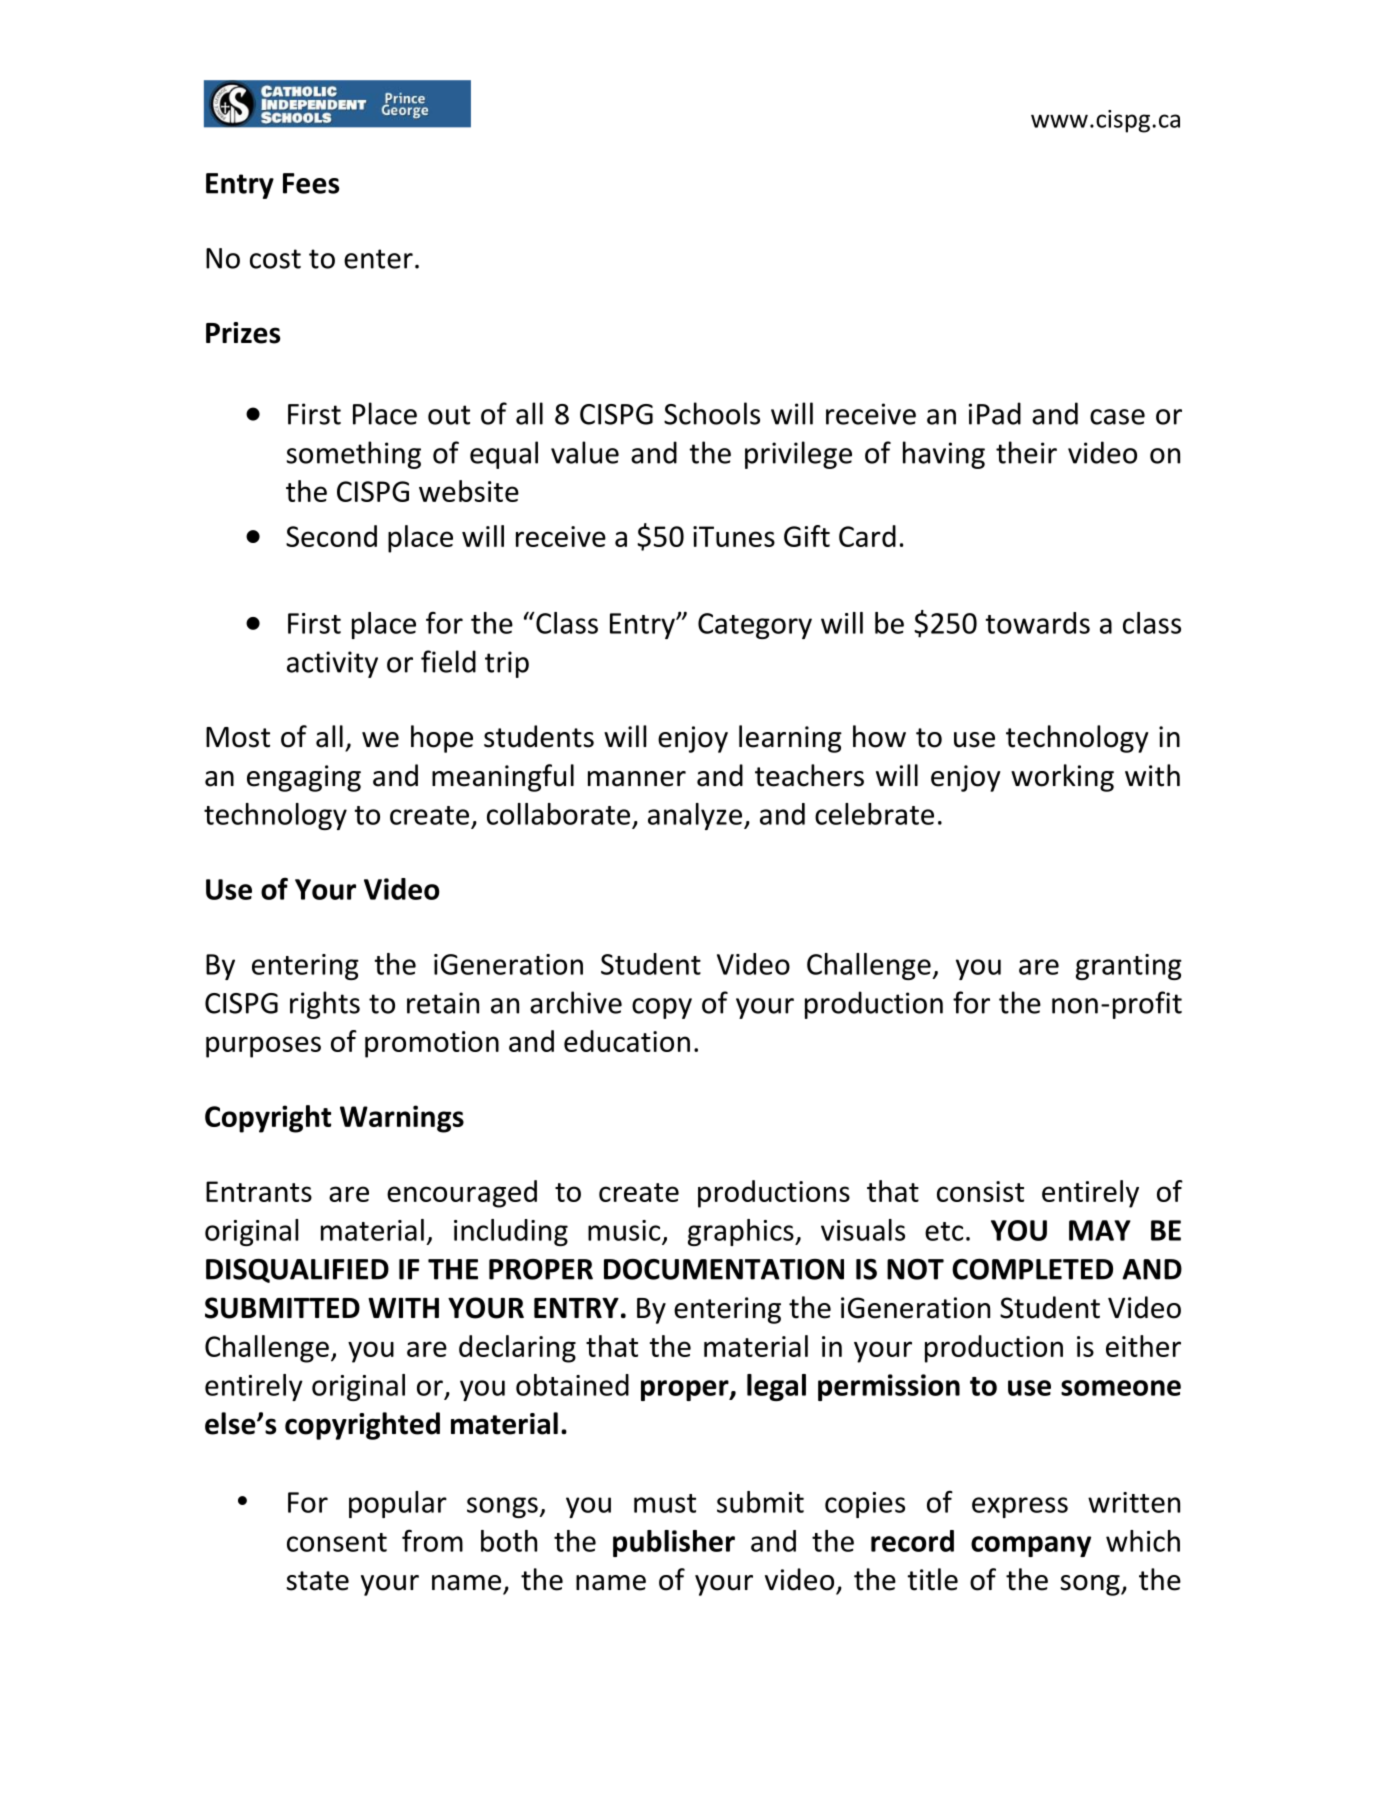  What do you see at coordinates (696, 816) in the screenshot?
I see `analyze` at bounding box center [696, 816].
